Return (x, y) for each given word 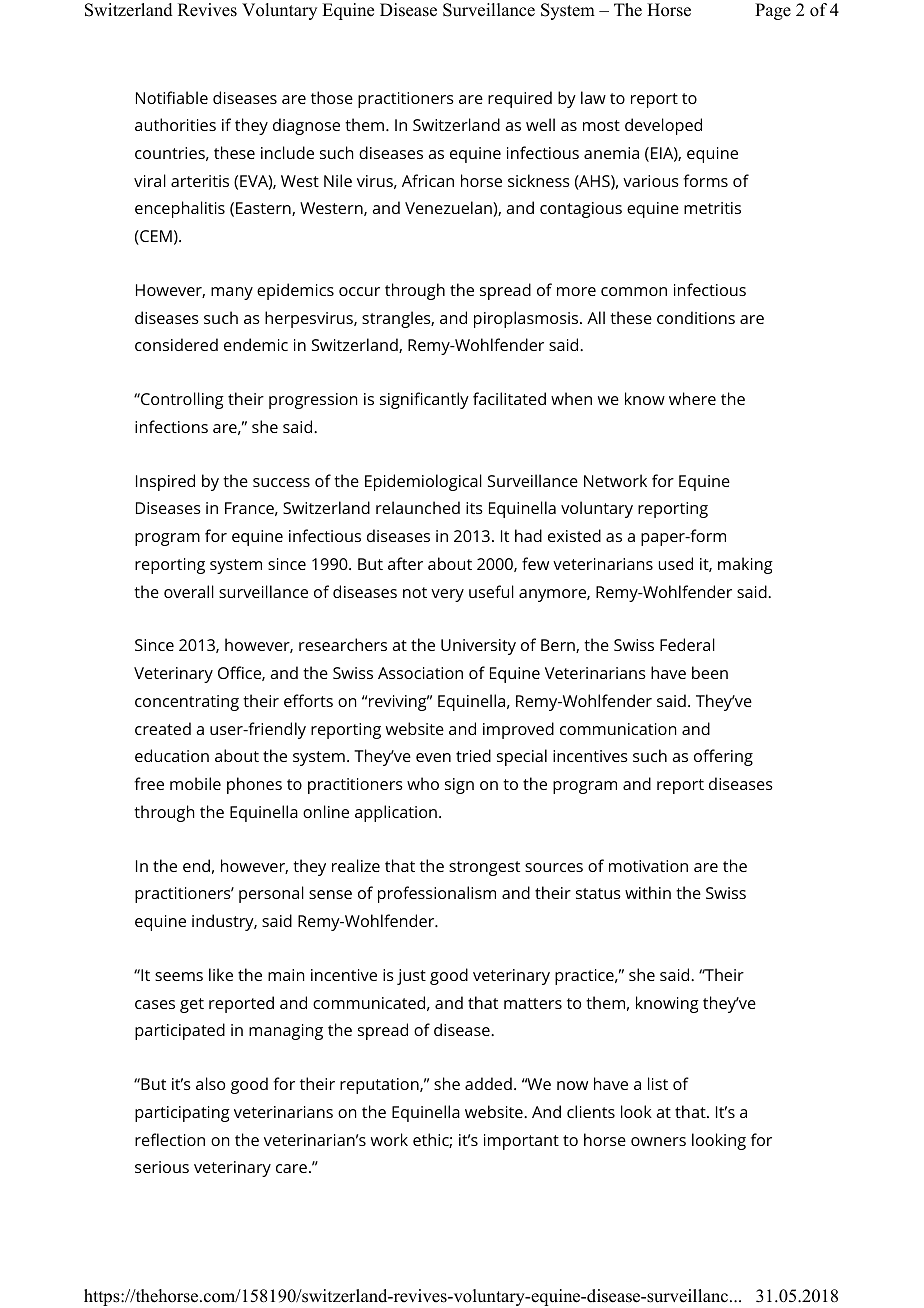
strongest (484, 868)
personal (271, 894)
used (676, 563)
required (520, 99)
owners (658, 1141)
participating (182, 1114)
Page (773, 11)
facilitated (509, 398)
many (232, 293)
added (488, 1083)
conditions (696, 317)
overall (189, 591)
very (447, 595)
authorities (175, 124)
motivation (648, 866)
